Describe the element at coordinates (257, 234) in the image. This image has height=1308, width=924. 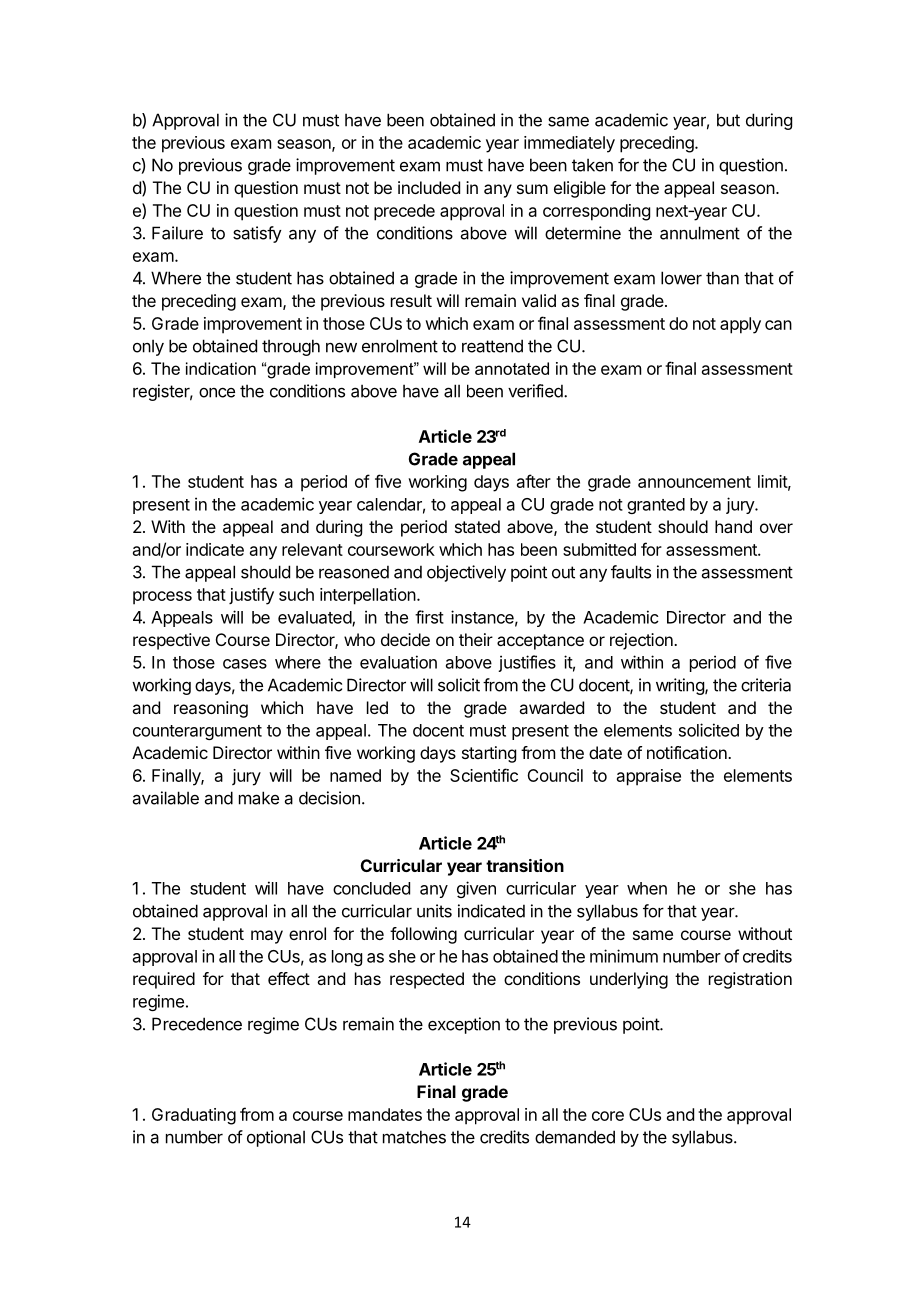
I see `satisfy` at that location.
